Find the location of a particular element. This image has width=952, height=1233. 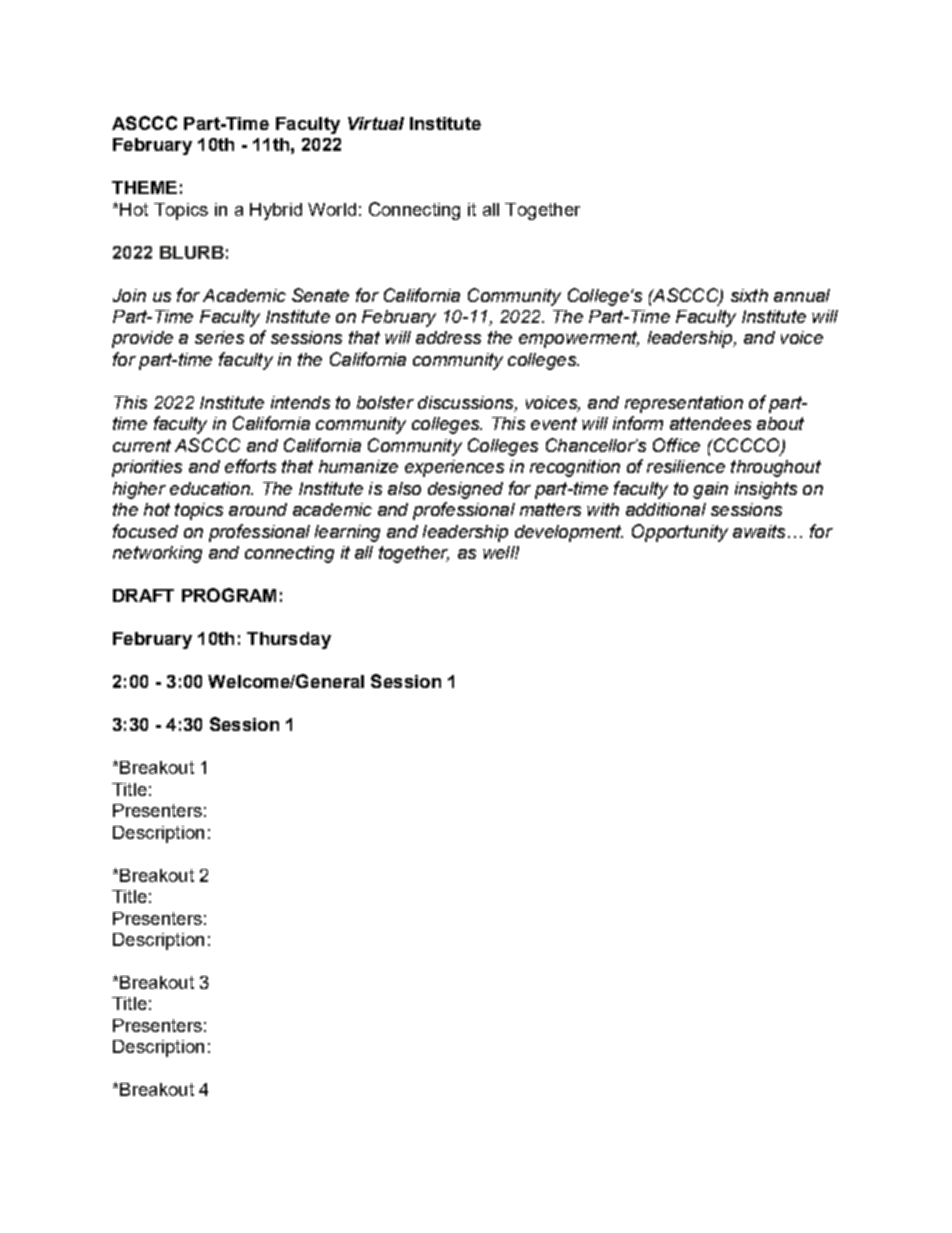

sixth is located at coordinates (749, 295).
